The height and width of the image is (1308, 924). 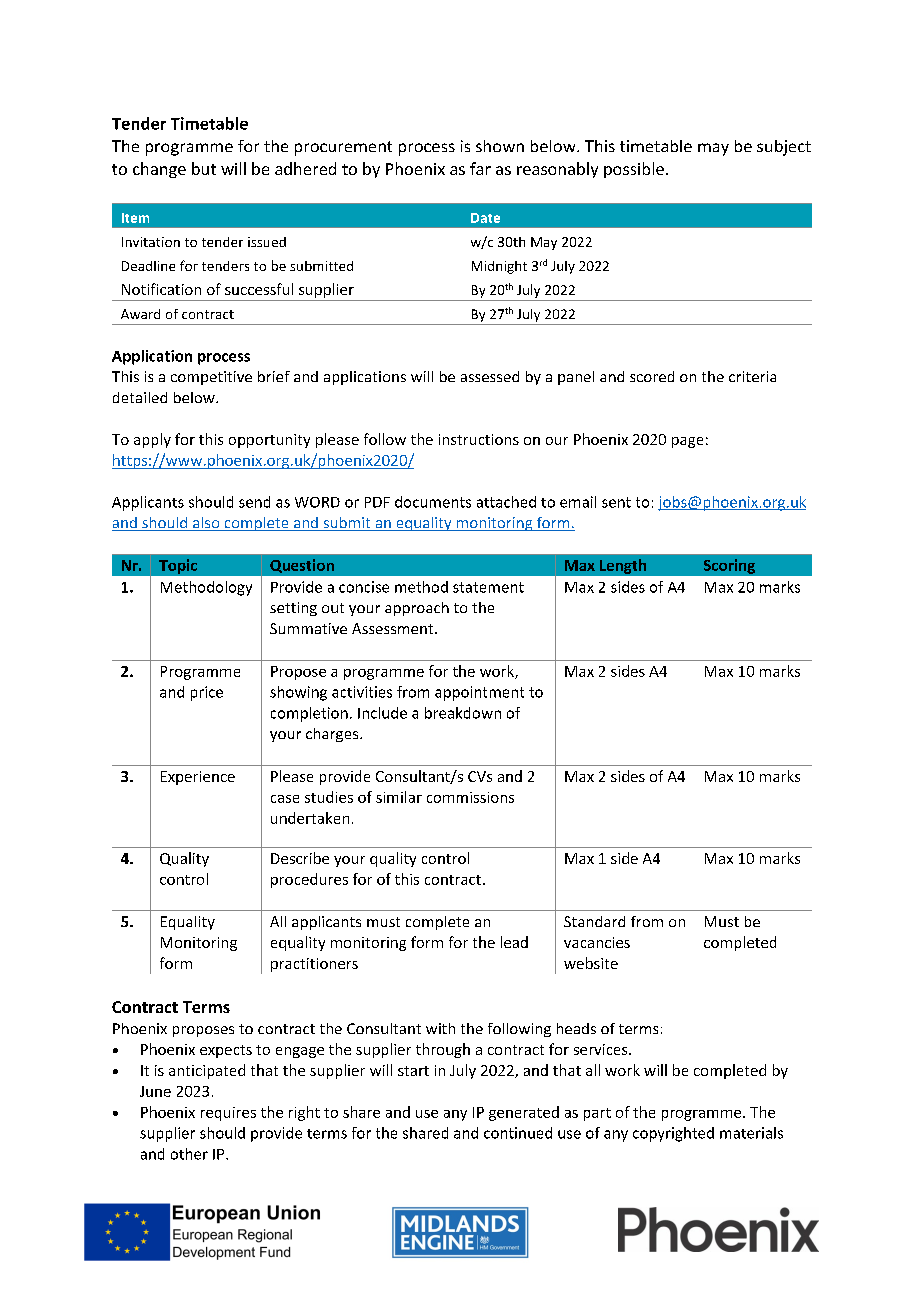 What do you see at coordinates (204, 168) in the image?
I see `but` at bounding box center [204, 168].
